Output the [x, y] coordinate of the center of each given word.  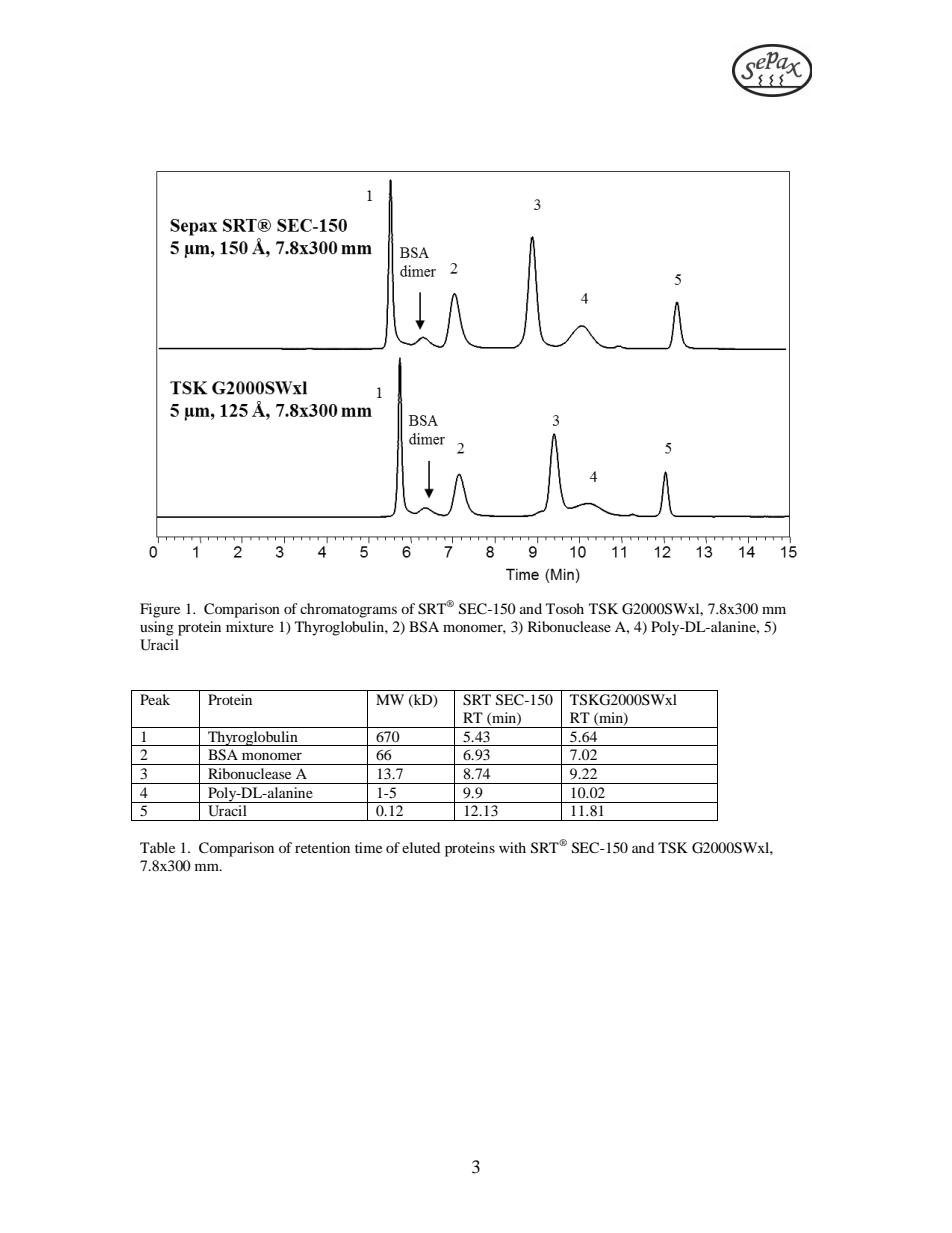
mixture [250, 626]
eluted [421, 847]
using [157, 628]
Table [157, 847]
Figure [160, 610]
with [512, 847]
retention [322, 847]
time [368, 847]
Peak [155, 699]
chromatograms [348, 610]
